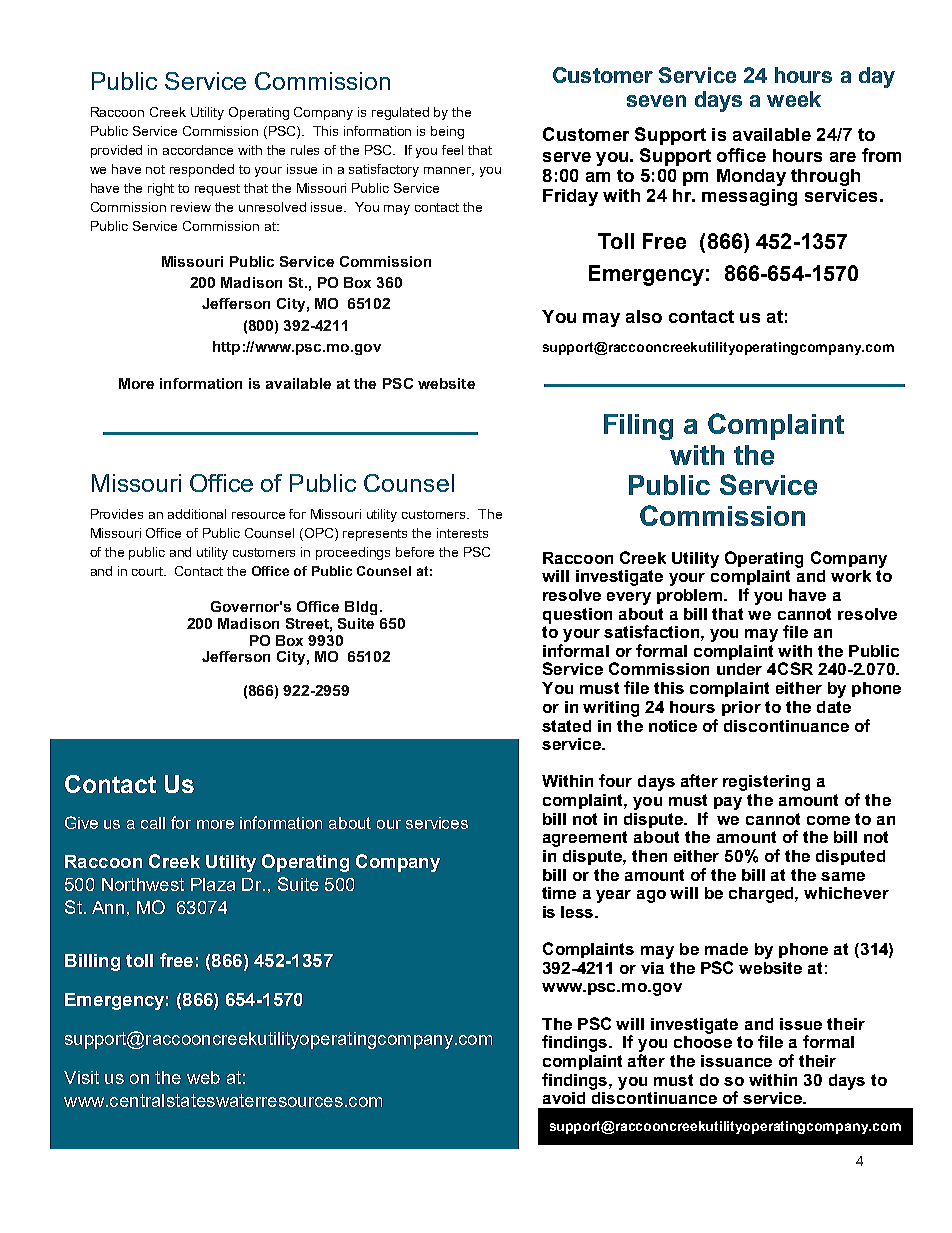 Image resolution: width=952 pixels, height=1233 pixels. I want to click on same, so click(843, 876).
